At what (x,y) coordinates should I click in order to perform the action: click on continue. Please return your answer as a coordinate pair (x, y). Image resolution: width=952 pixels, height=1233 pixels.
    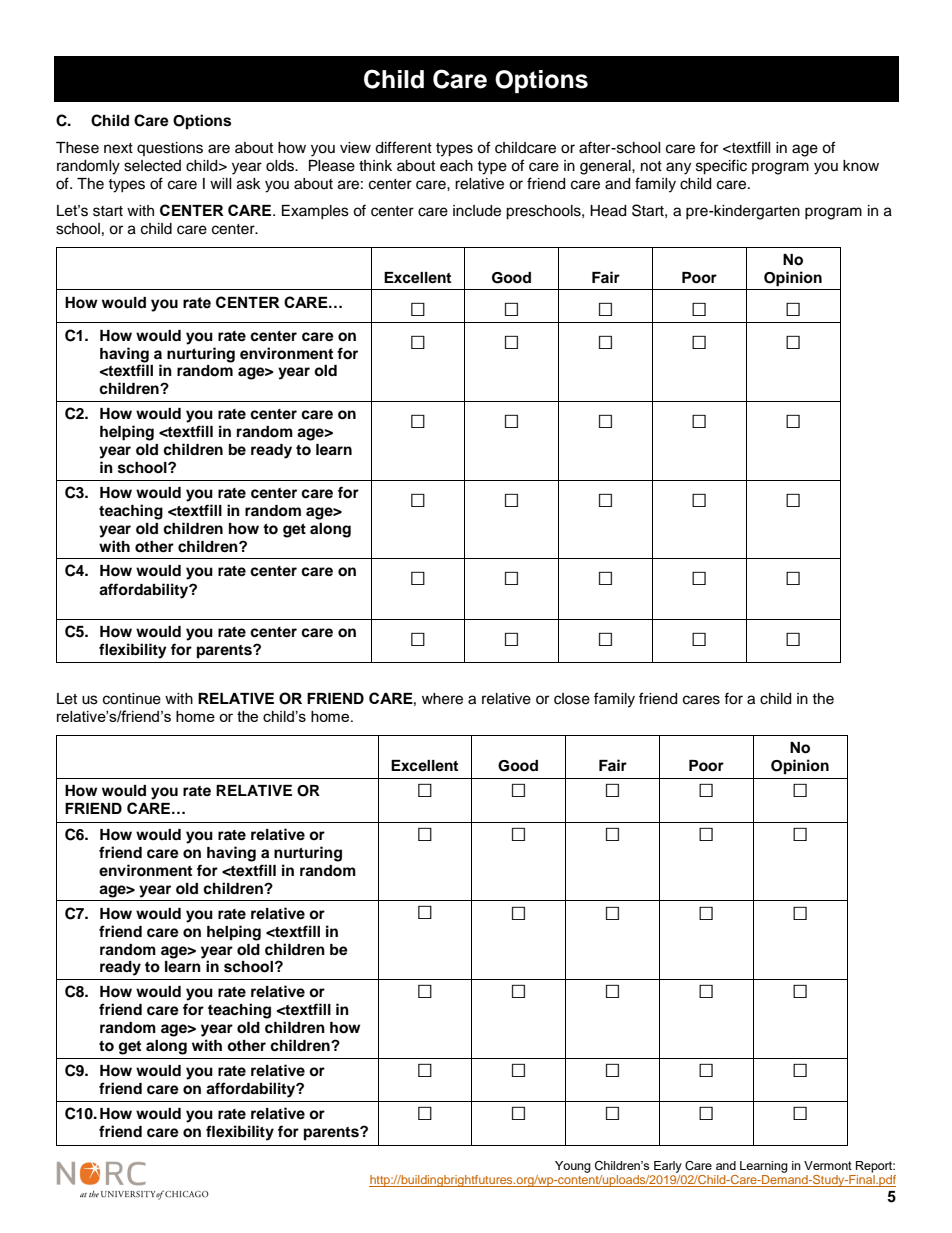
    Looking at the image, I should click on (132, 699).
